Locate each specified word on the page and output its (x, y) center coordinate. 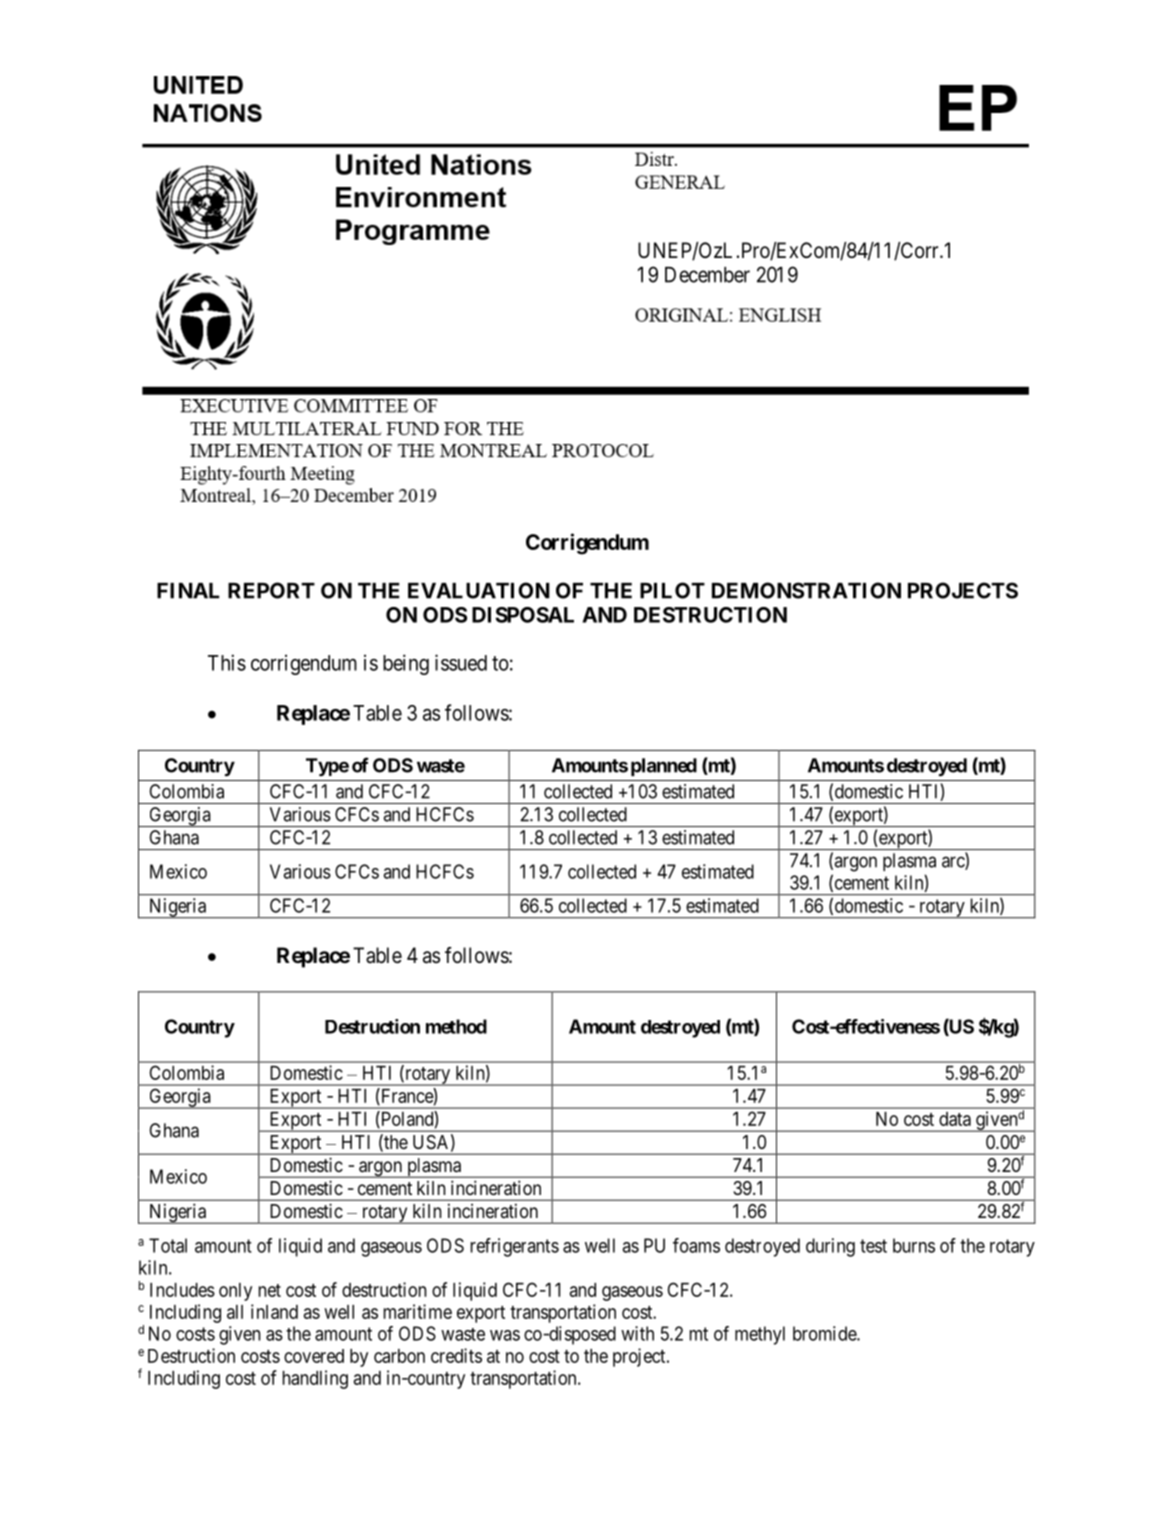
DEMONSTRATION (806, 590)
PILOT (672, 590)
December (707, 275)
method (456, 1026)
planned (664, 767)
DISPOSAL (523, 615)
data (955, 1119)
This (227, 662)
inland (274, 1311)
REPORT (271, 590)
